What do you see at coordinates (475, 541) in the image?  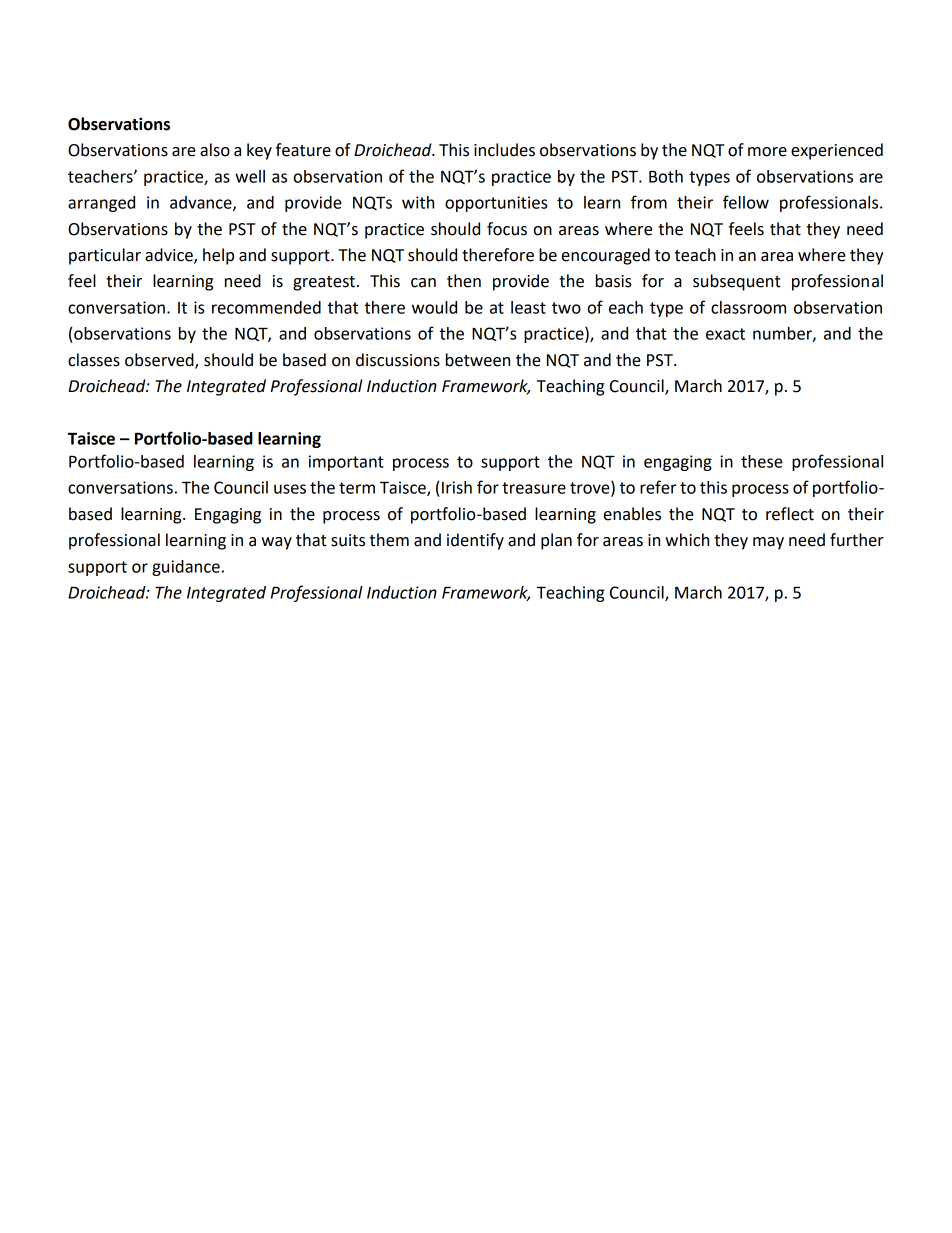 I see `identify` at bounding box center [475, 541].
